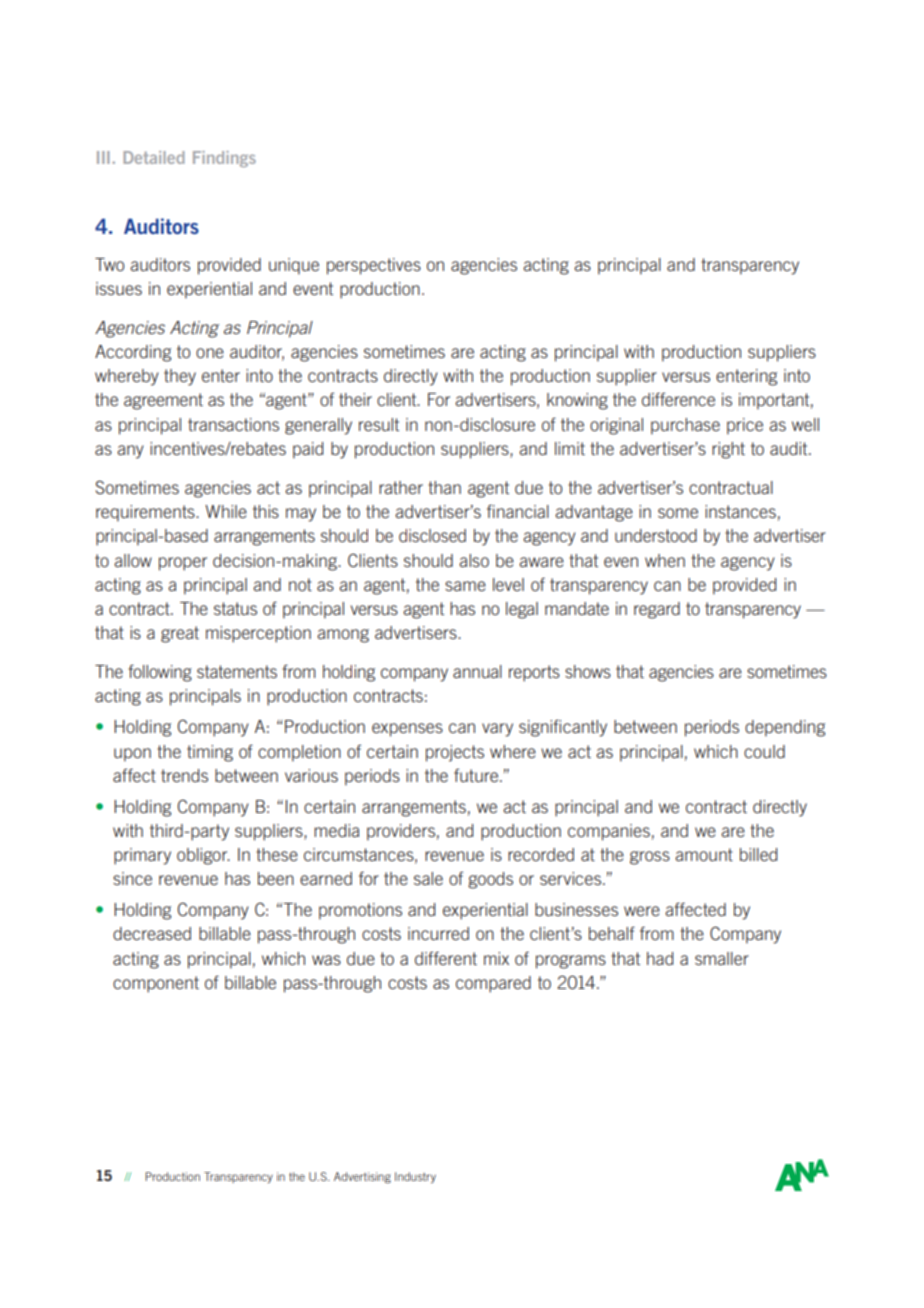 This document has width=924, height=1308. What do you see at coordinates (154, 157) in the document?
I see `Detailed` at bounding box center [154, 157].
